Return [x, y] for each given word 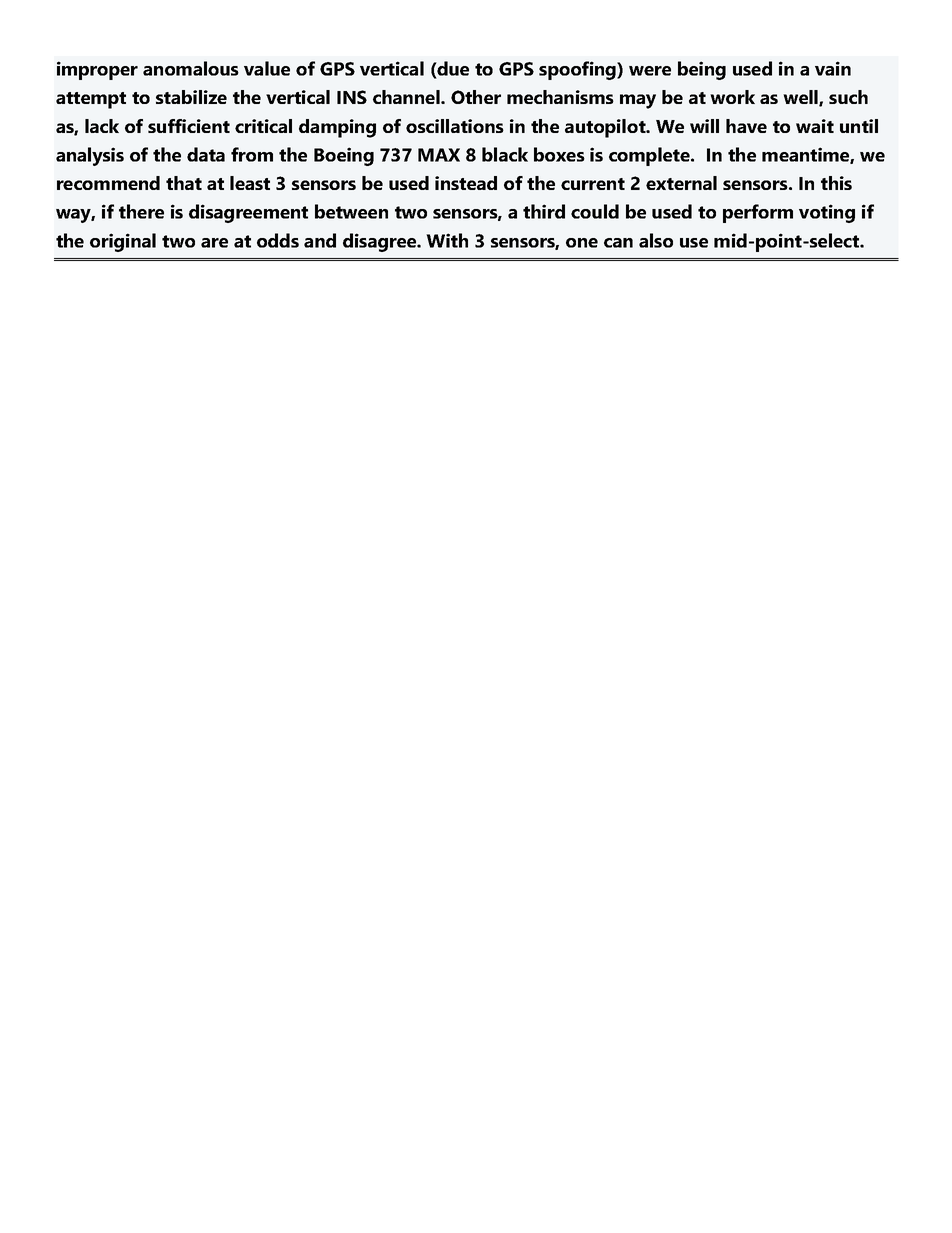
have [746, 126]
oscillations [455, 126]
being [702, 70]
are [214, 243]
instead [466, 183]
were [650, 71]
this [836, 183]
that [184, 183]
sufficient [189, 126]
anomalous [191, 68]
